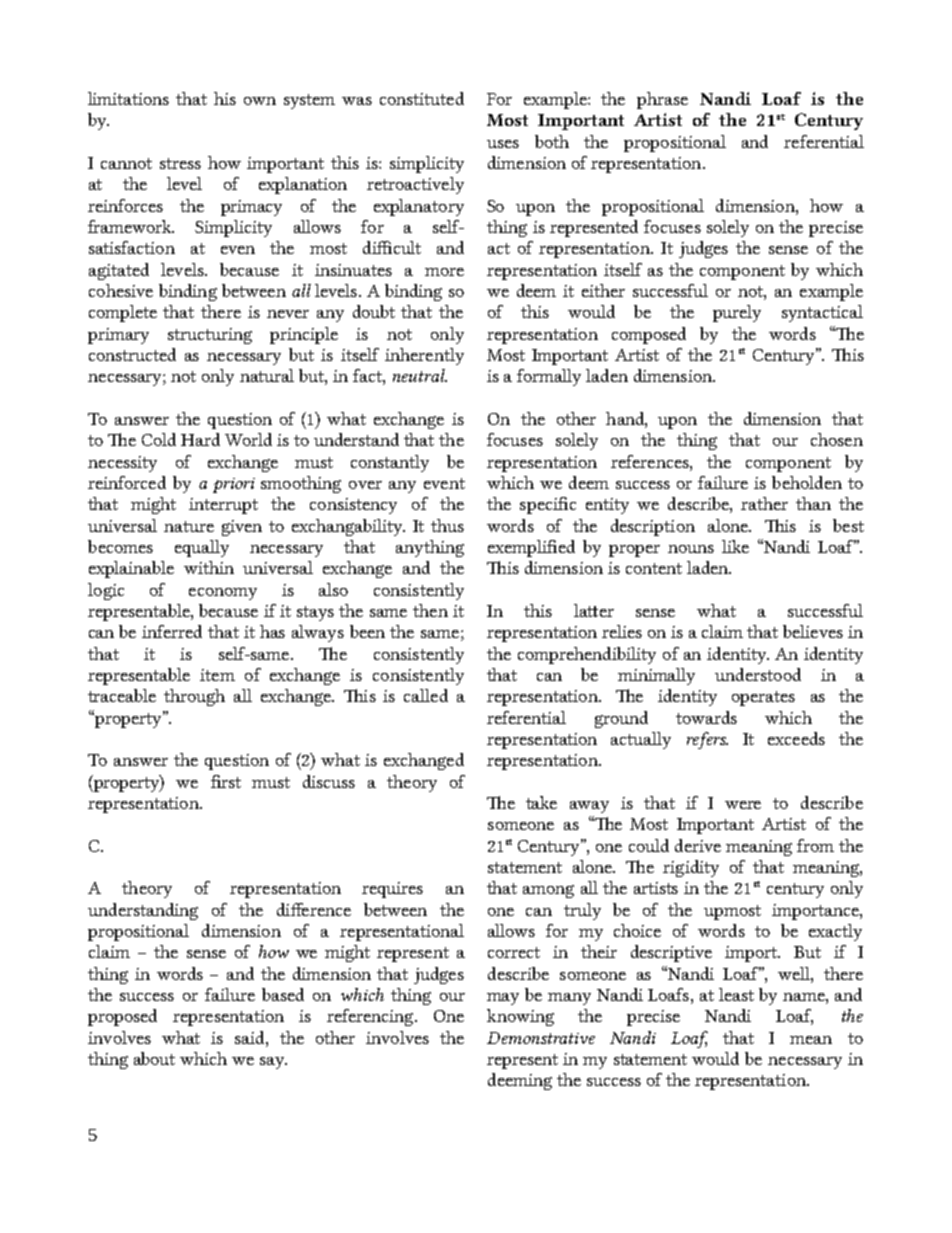 The image size is (952, 1233). I want to click on stress, so click(180, 163).
